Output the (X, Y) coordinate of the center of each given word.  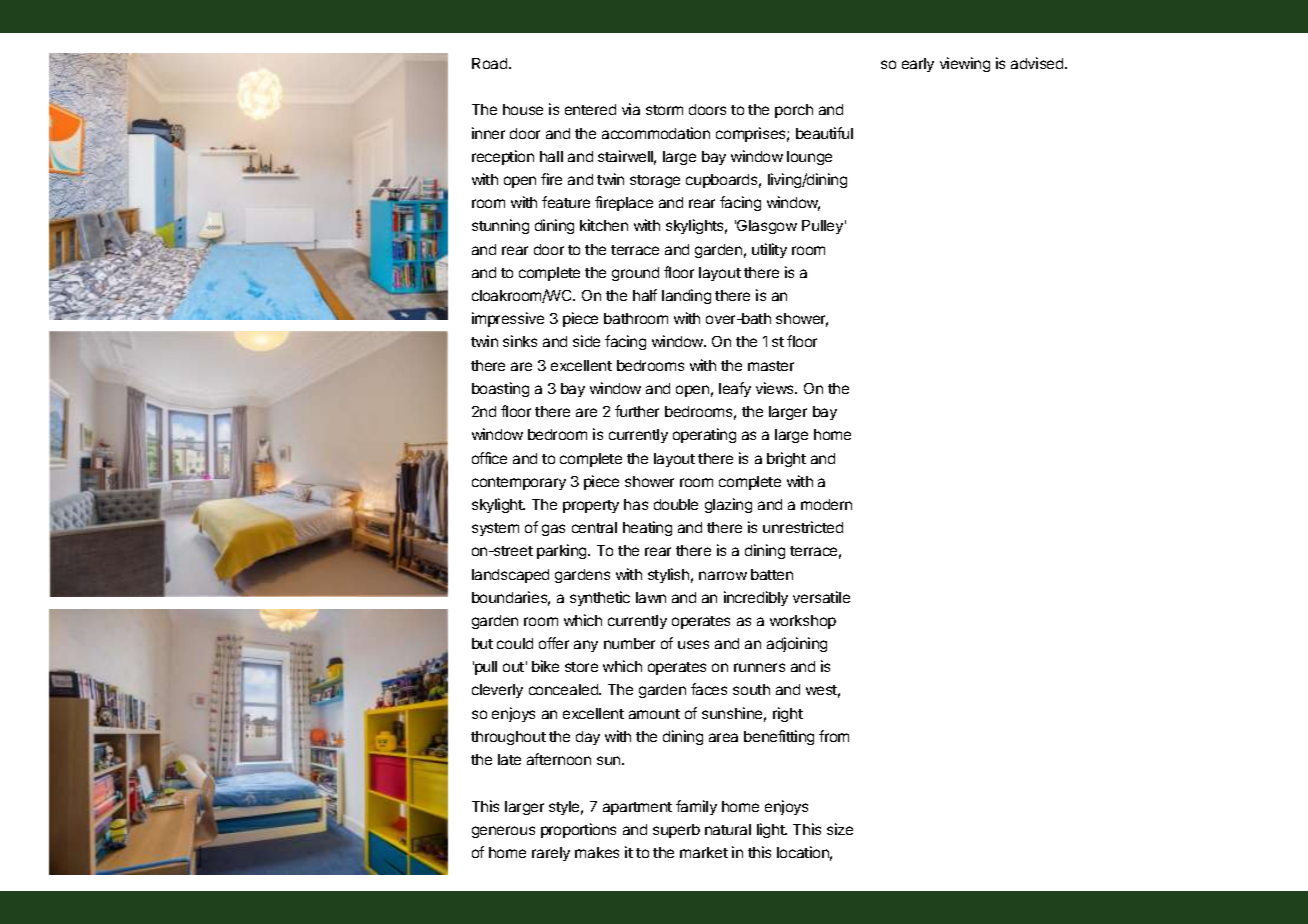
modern (826, 504)
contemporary (519, 483)
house (523, 109)
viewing (965, 64)
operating (704, 435)
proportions (578, 830)
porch (794, 111)
